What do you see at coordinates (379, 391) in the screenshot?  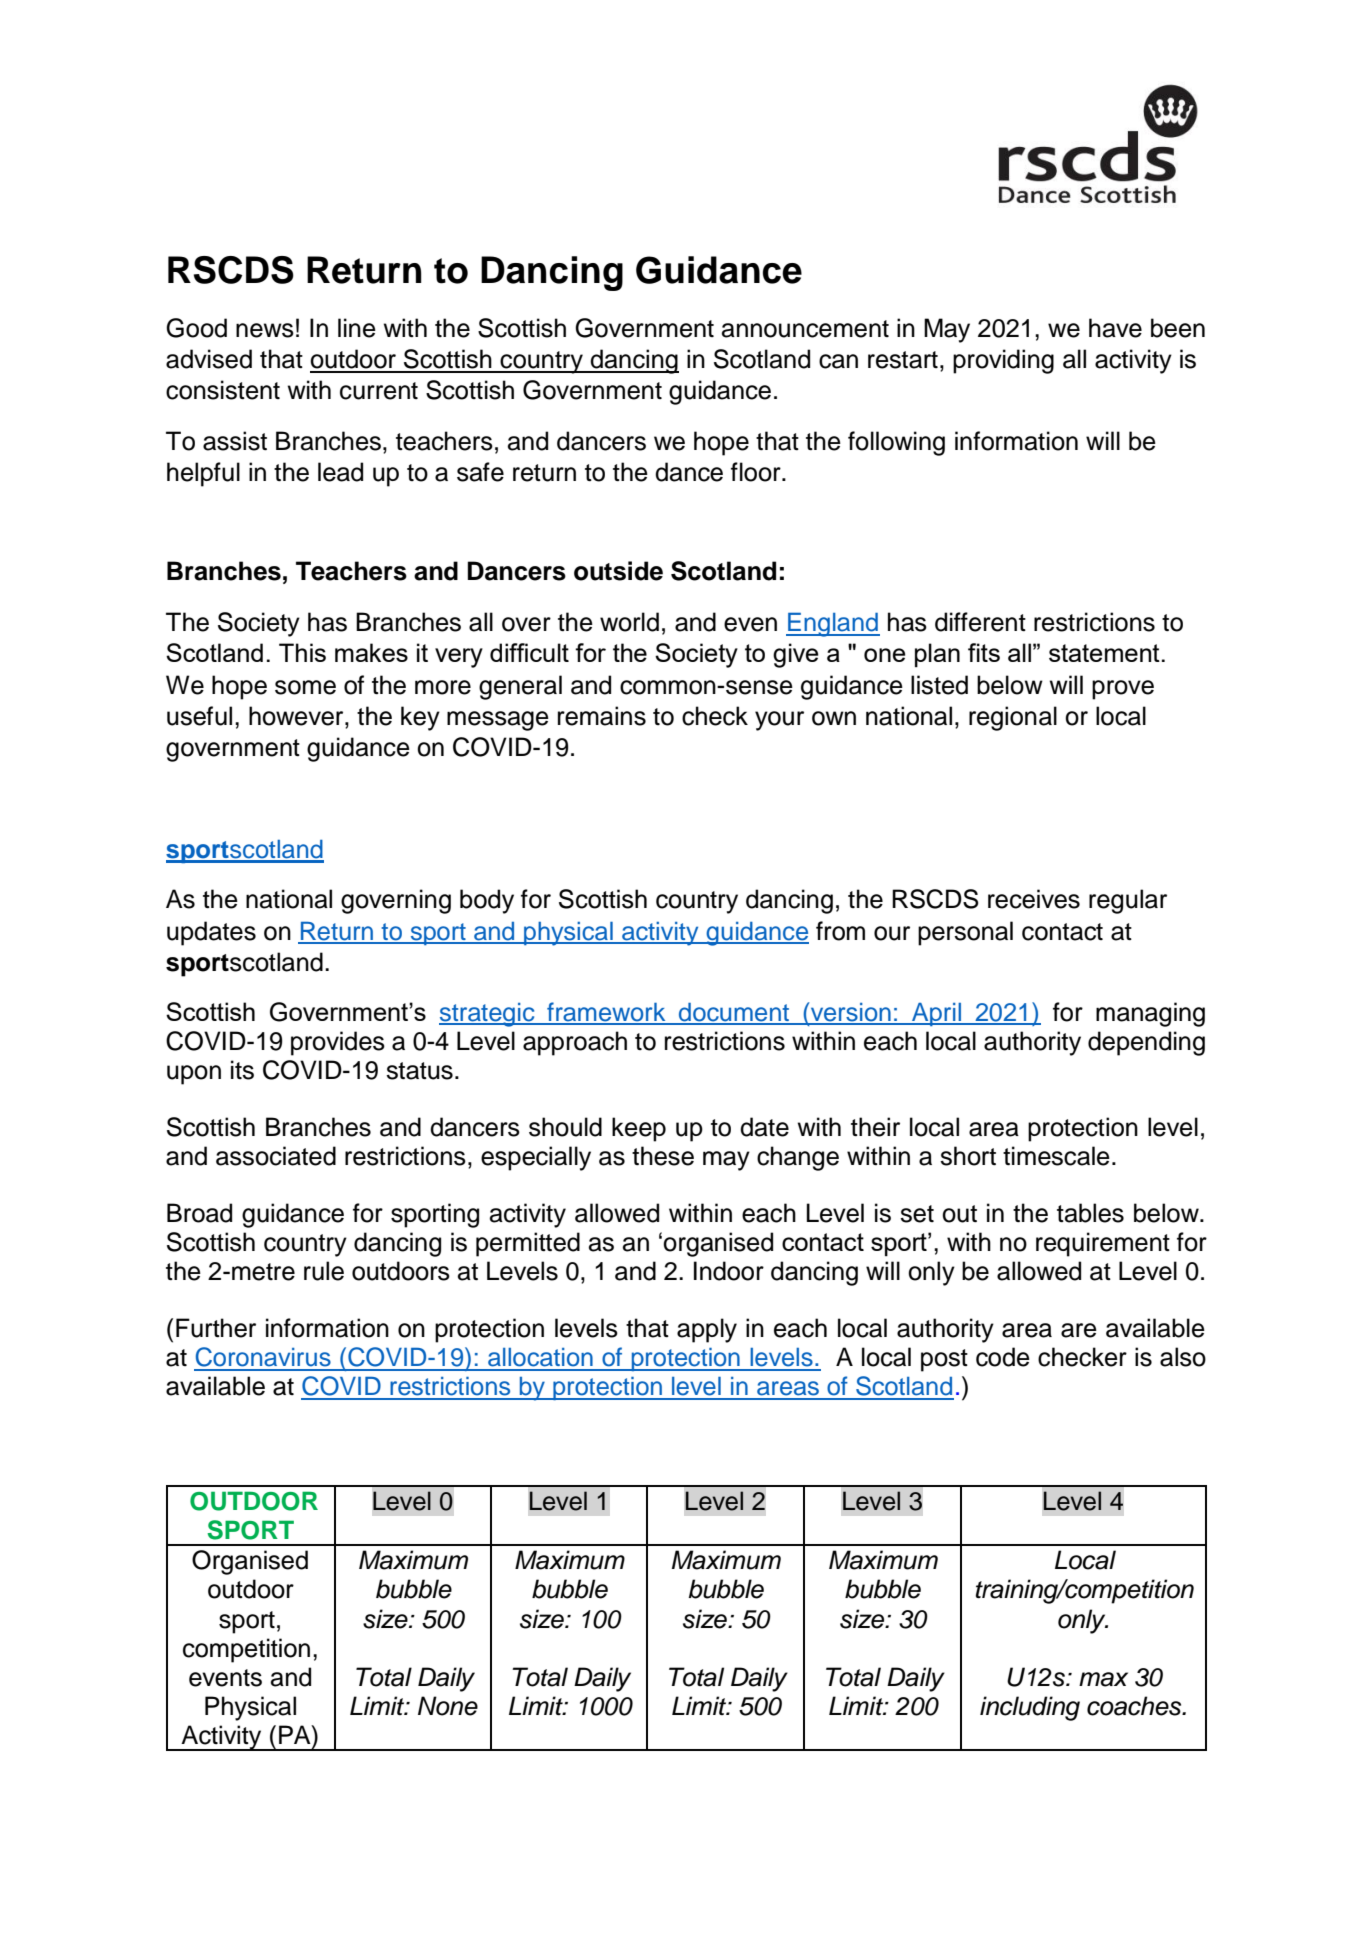 I see `current` at bounding box center [379, 391].
